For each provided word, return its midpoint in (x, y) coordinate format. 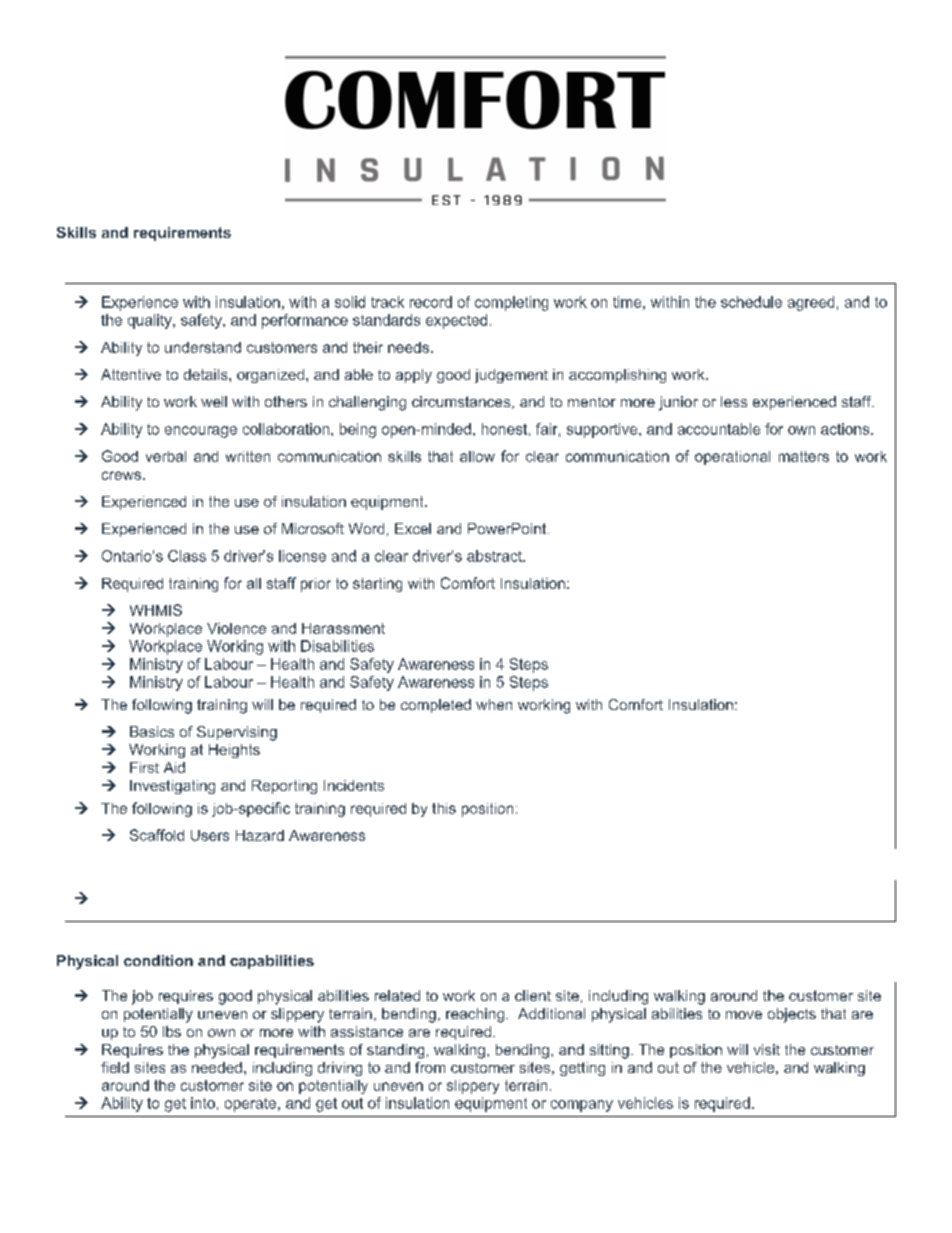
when (494, 704)
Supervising (237, 733)
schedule (751, 302)
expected (456, 321)
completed (436, 706)
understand (203, 347)
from (430, 1067)
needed (217, 1067)
